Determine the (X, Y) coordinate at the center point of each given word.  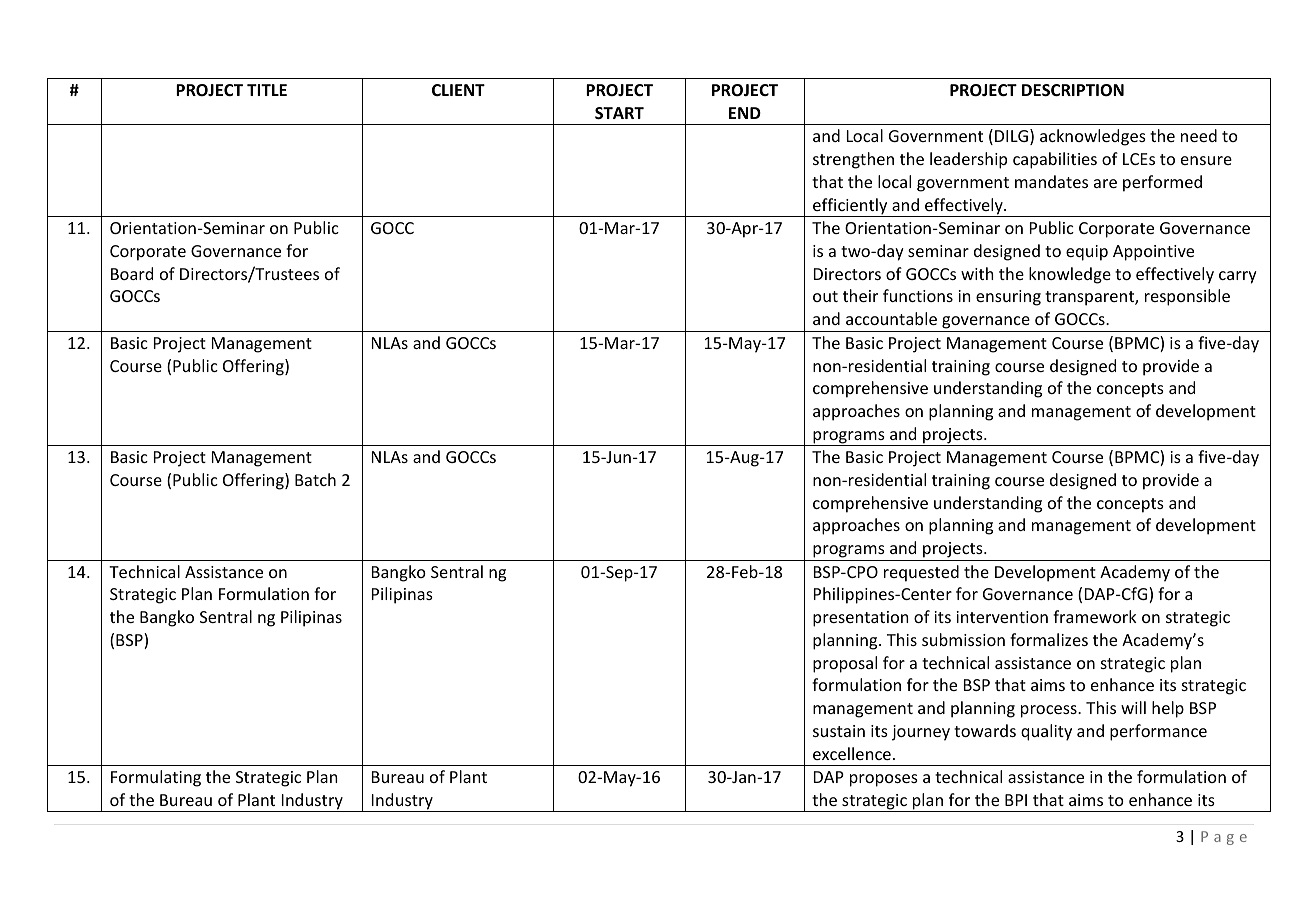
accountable (891, 318)
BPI (1016, 800)
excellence (852, 753)
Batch (315, 479)
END (745, 113)
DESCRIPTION (1073, 90)
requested (921, 573)
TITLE (267, 90)
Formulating (156, 778)
